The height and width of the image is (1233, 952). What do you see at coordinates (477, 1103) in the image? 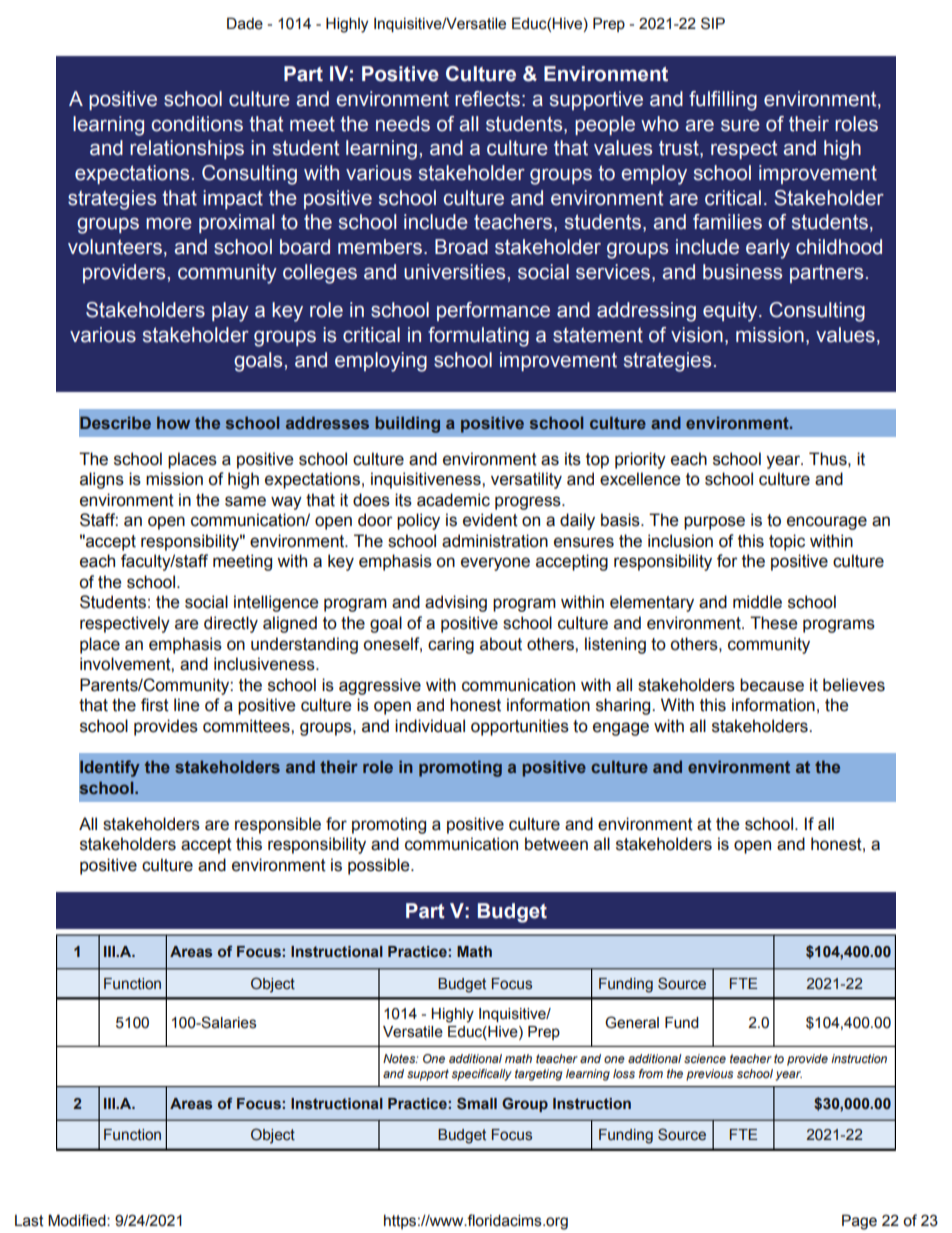
I see `Small` at bounding box center [477, 1103].
